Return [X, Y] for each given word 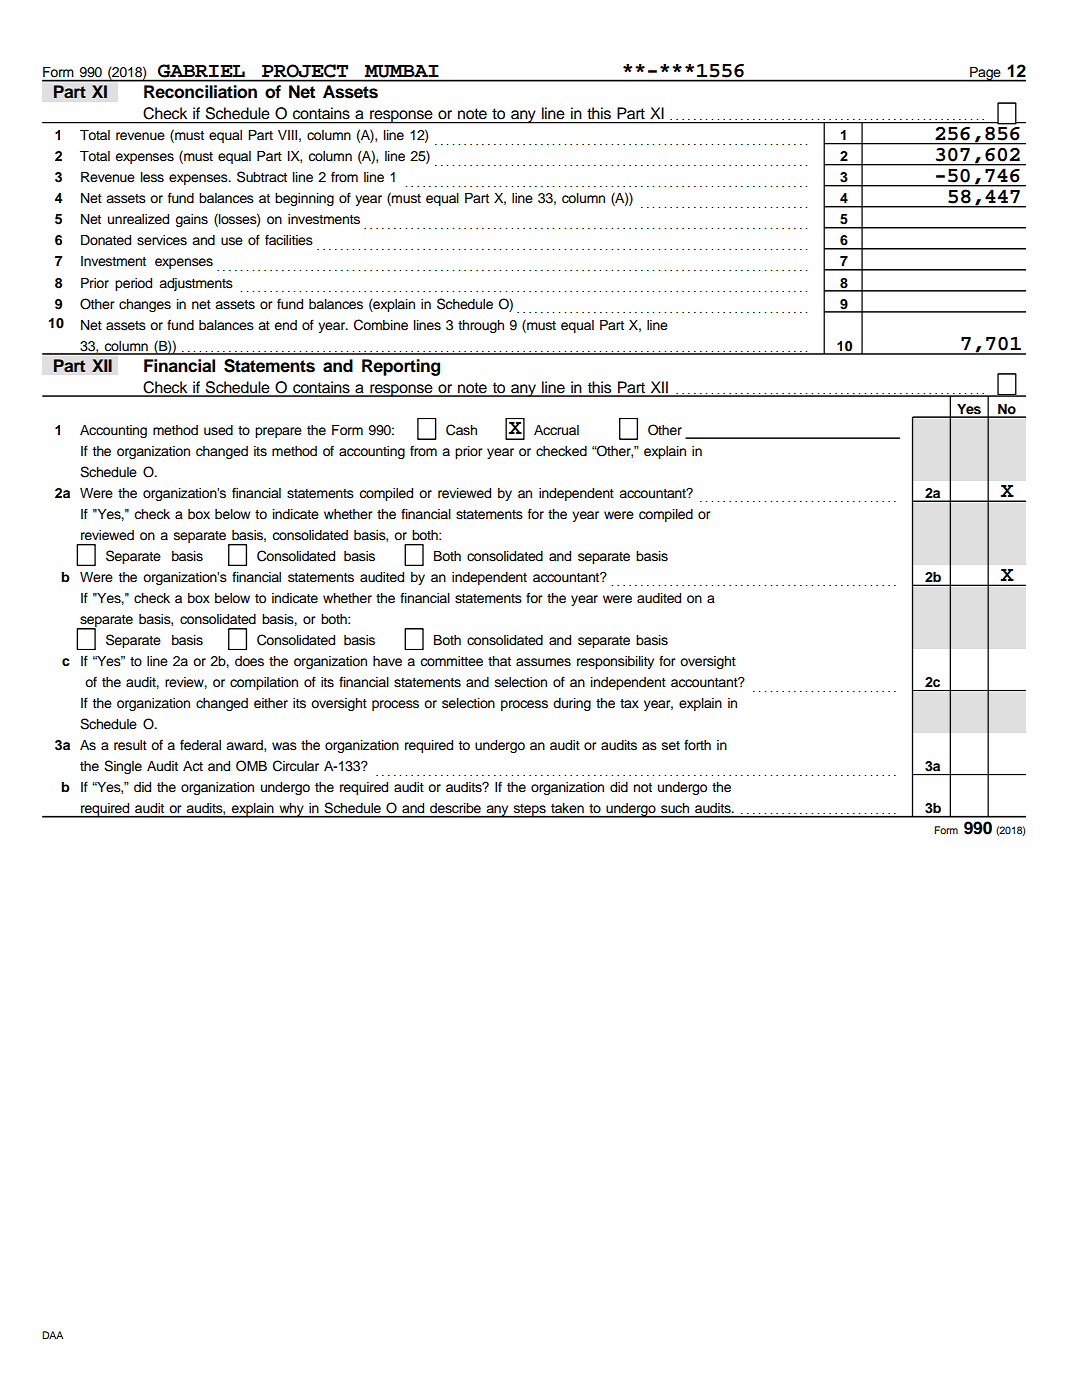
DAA [52, 1335]
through [481, 326]
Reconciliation [200, 92]
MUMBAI [401, 71]
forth [697, 744]
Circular [296, 766]
